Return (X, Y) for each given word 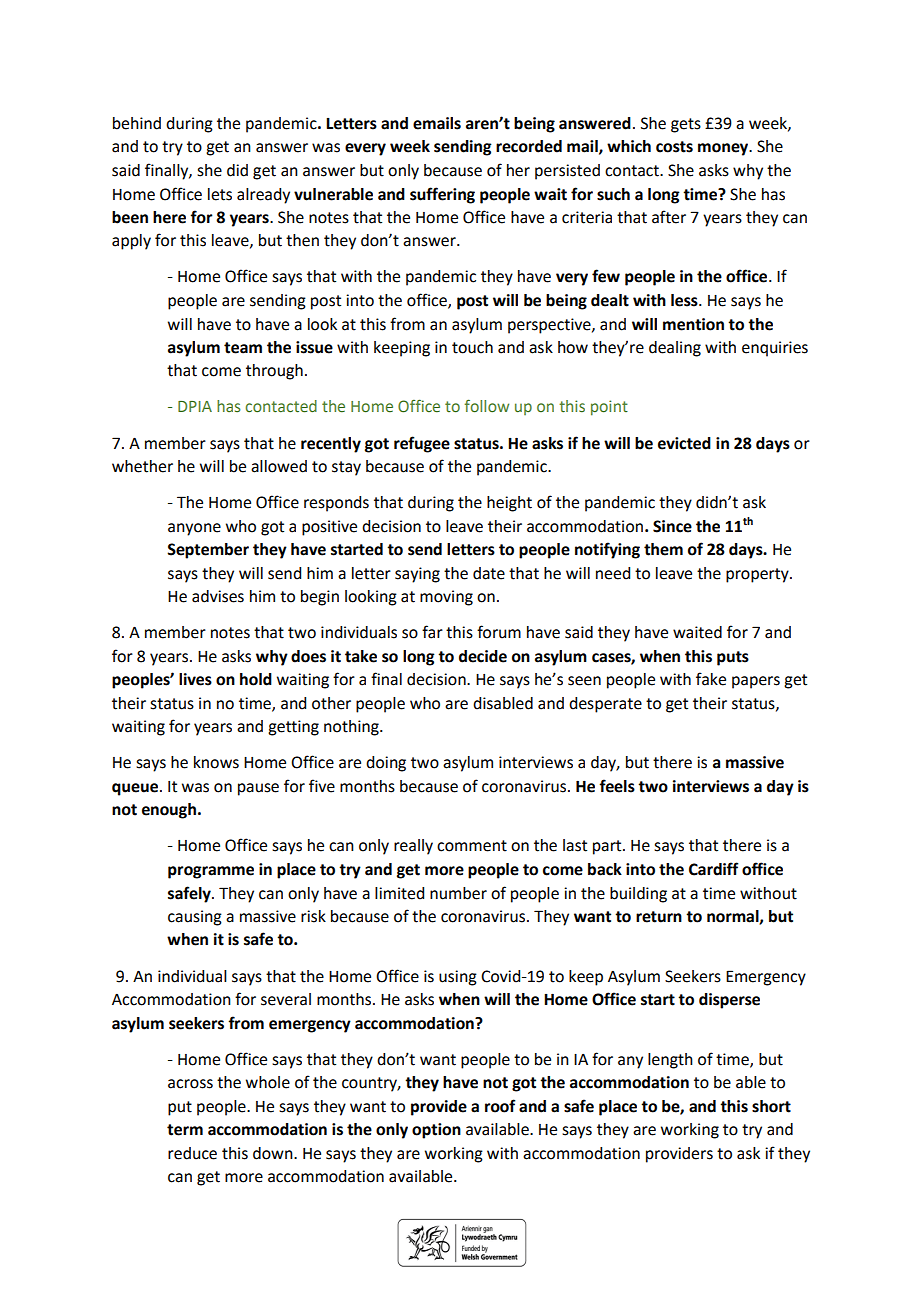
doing (386, 764)
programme (211, 872)
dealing (675, 349)
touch (472, 347)
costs (674, 147)
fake (711, 679)
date (489, 573)
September (208, 551)
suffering (442, 195)
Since (672, 526)
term (185, 1130)
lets (220, 194)
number (458, 893)
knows (216, 762)
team (243, 348)
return (659, 917)
